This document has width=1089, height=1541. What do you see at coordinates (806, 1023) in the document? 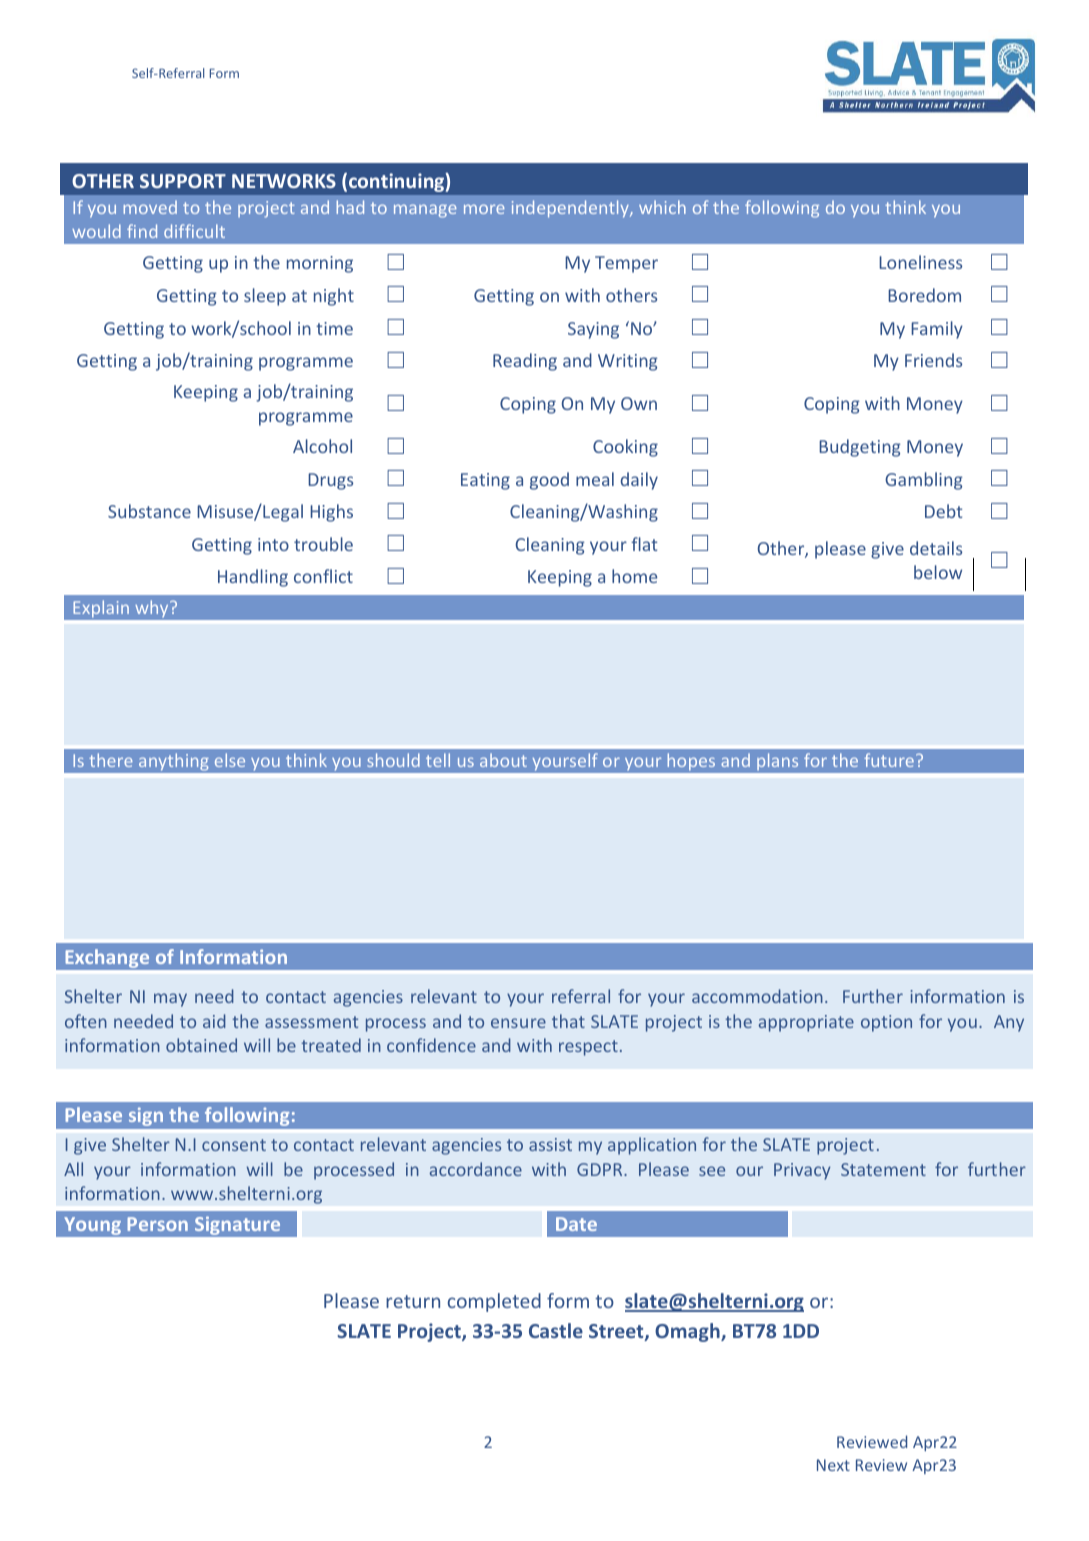
I see `appropriate` at bounding box center [806, 1023].
